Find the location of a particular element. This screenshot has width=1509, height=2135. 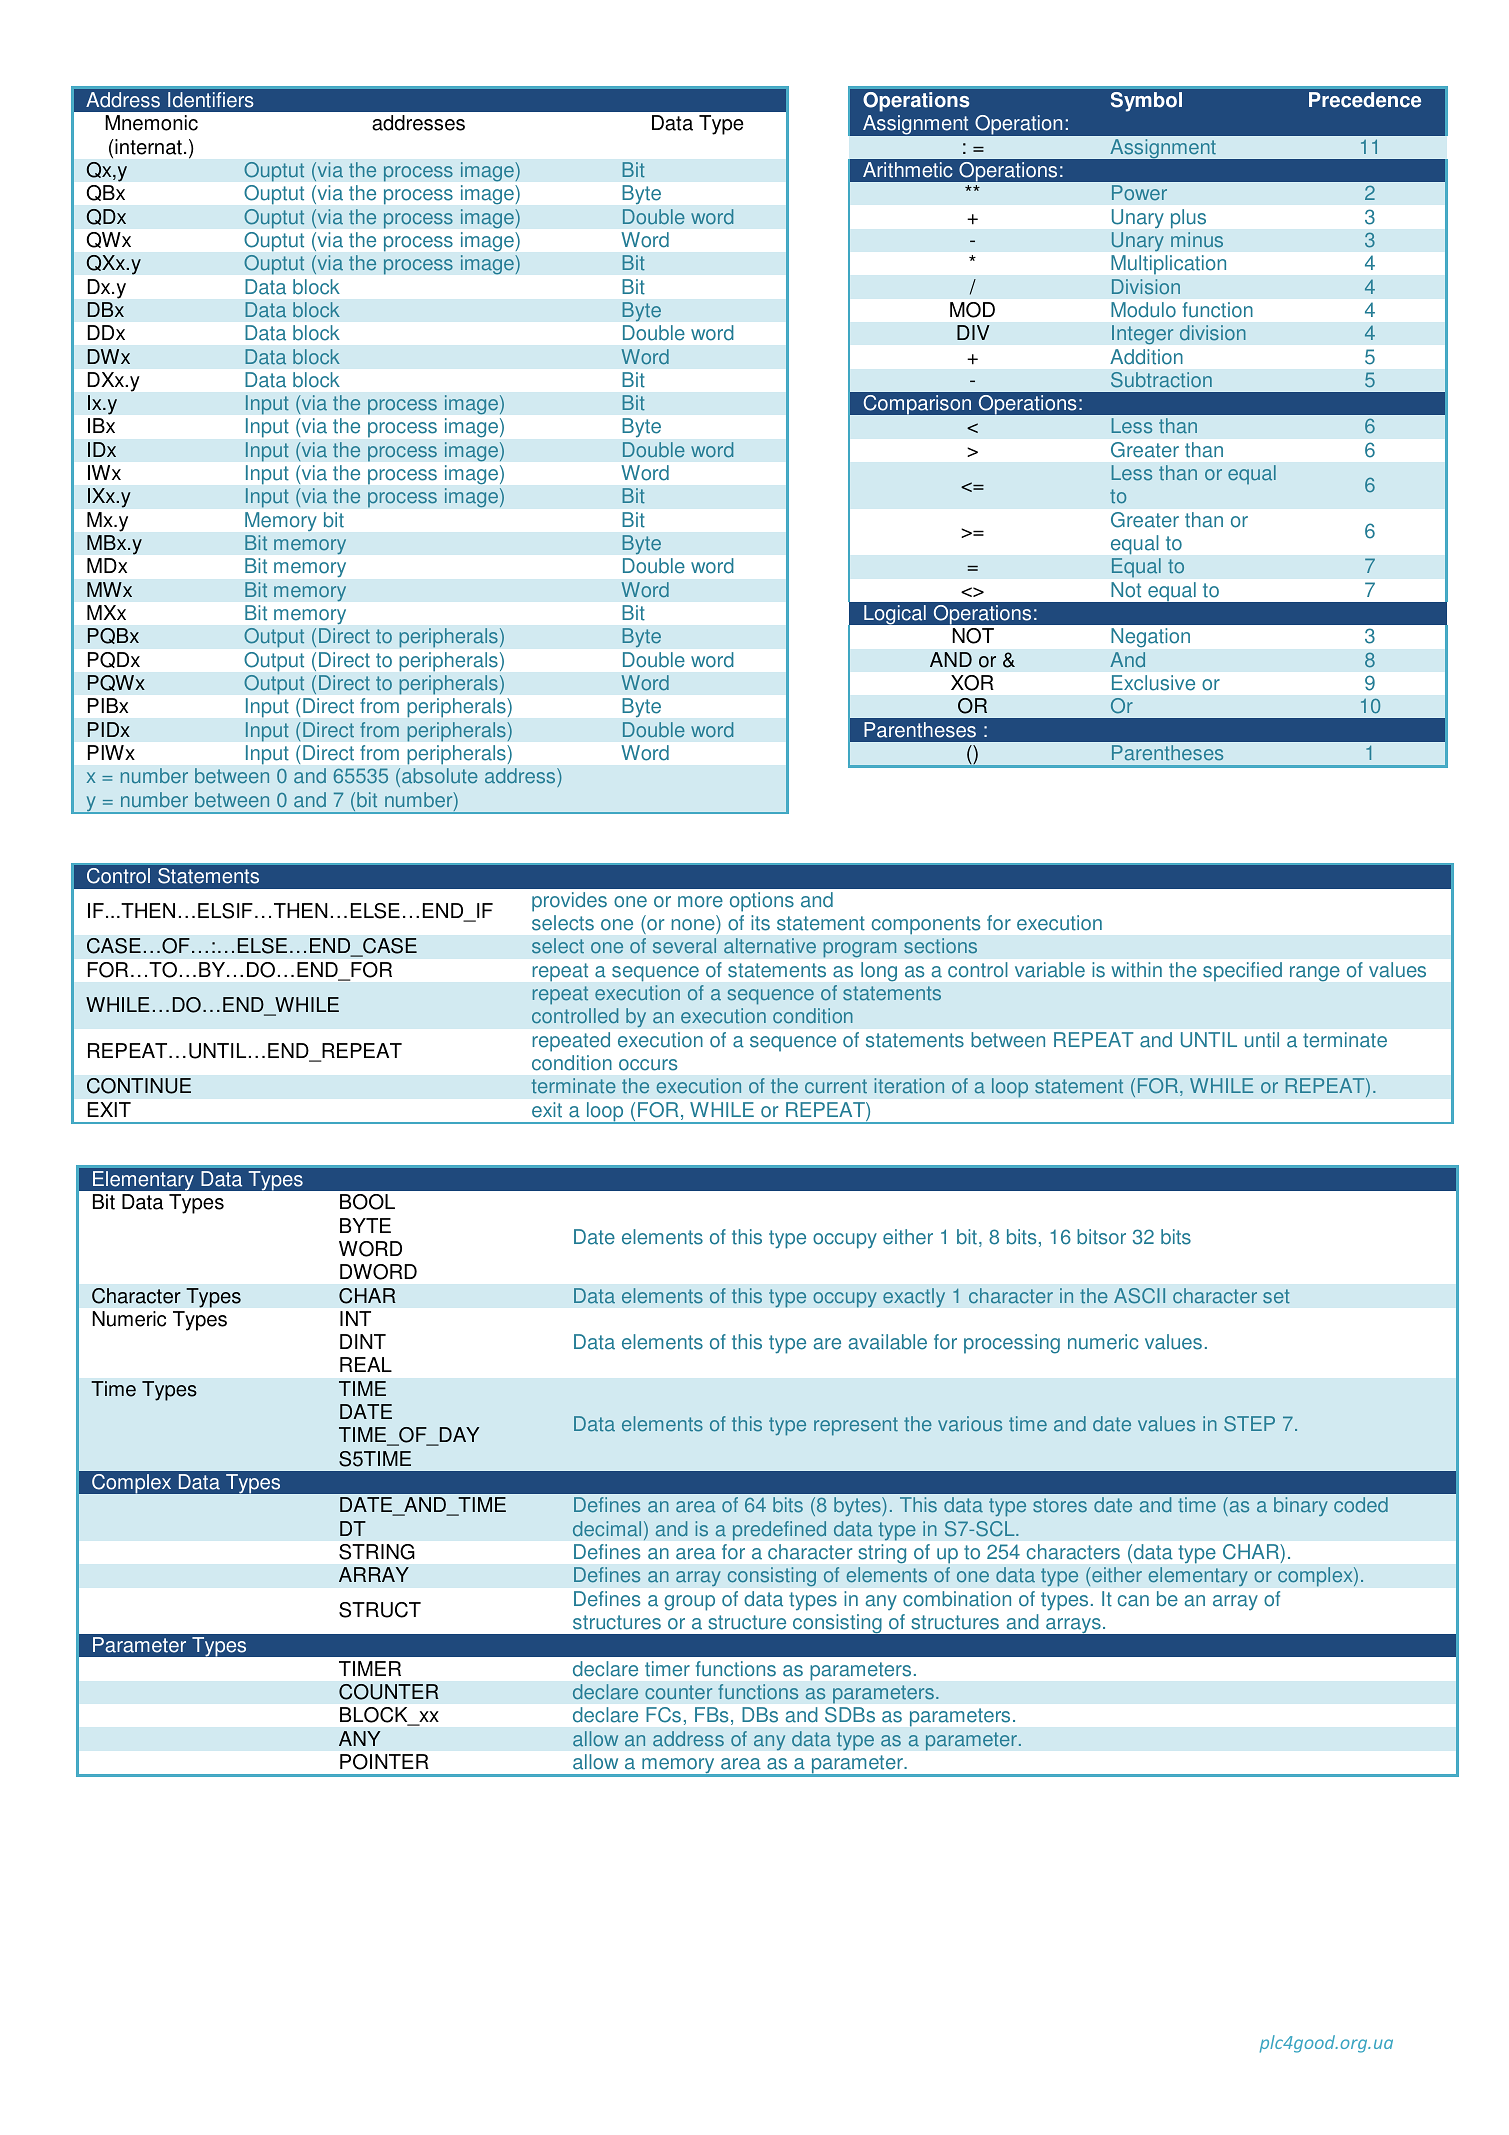

XOR is located at coordinates (972, 683).
